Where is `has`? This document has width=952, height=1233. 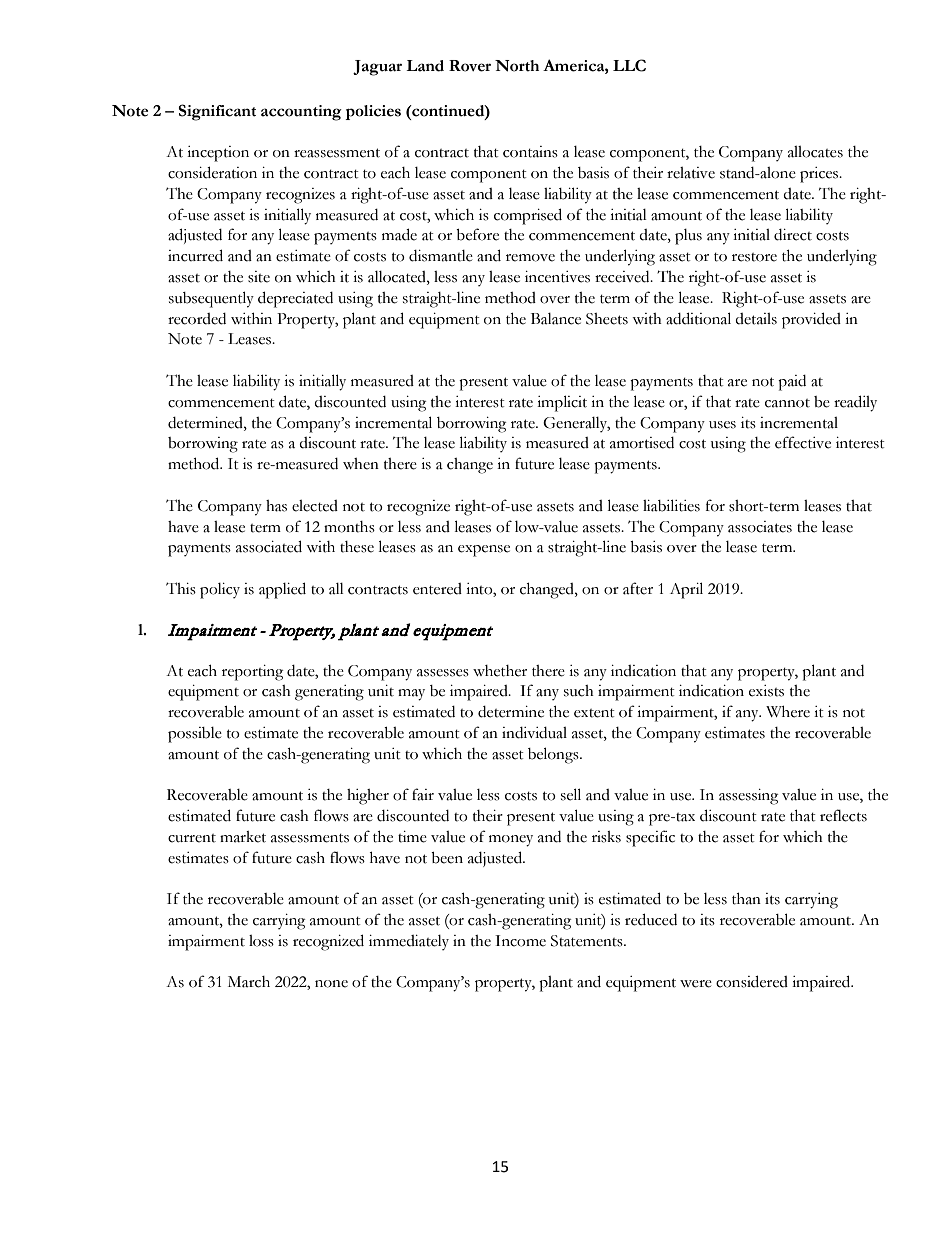
has is located at coordinates (276, 506).
